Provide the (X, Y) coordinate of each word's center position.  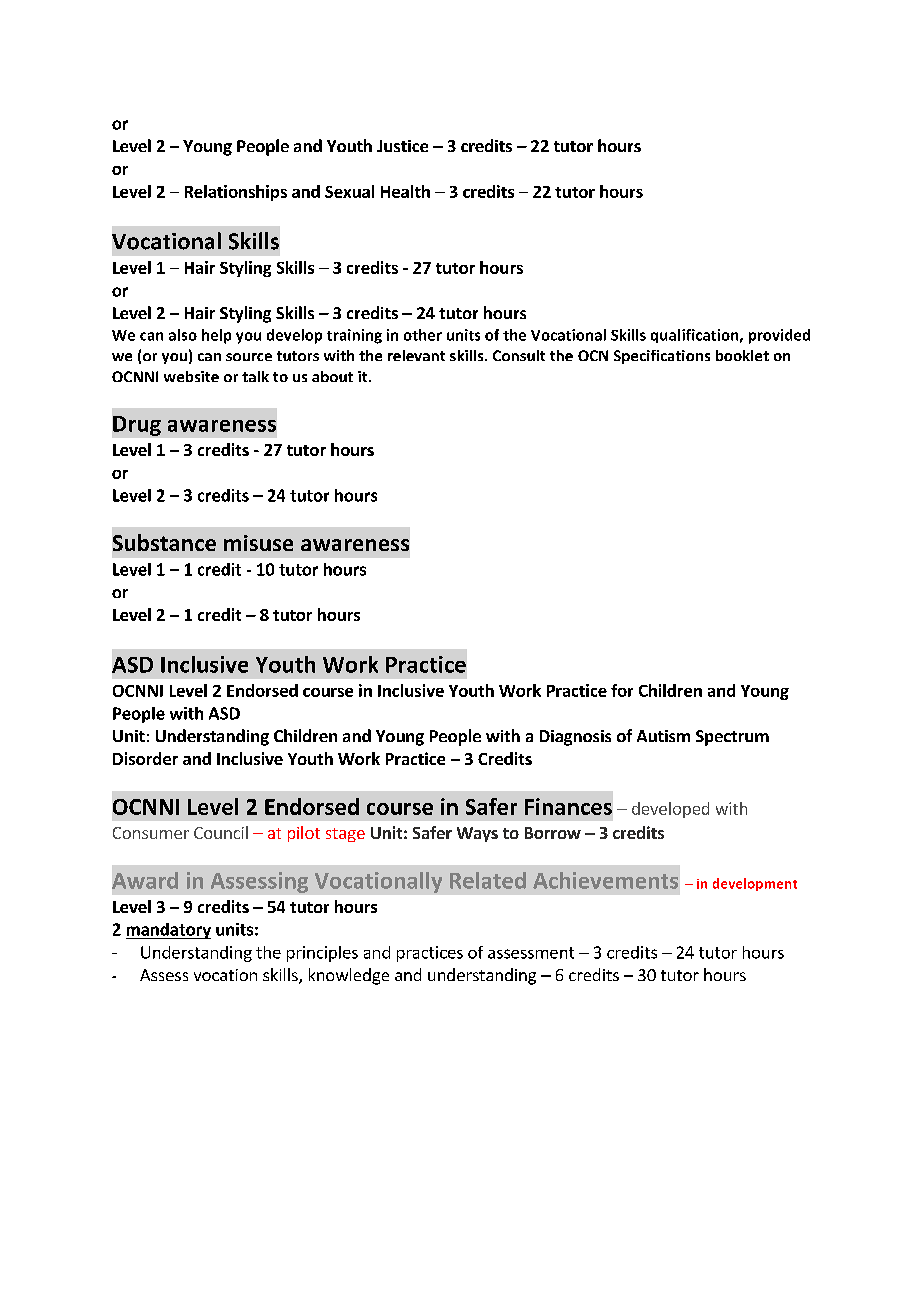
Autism (663, 736)
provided (779, 336)
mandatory (168, 931)
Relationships (236, 193)
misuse (258, 543)
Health (405, 191)
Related (488, 880)
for (622, 690)
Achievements (605, 880)
